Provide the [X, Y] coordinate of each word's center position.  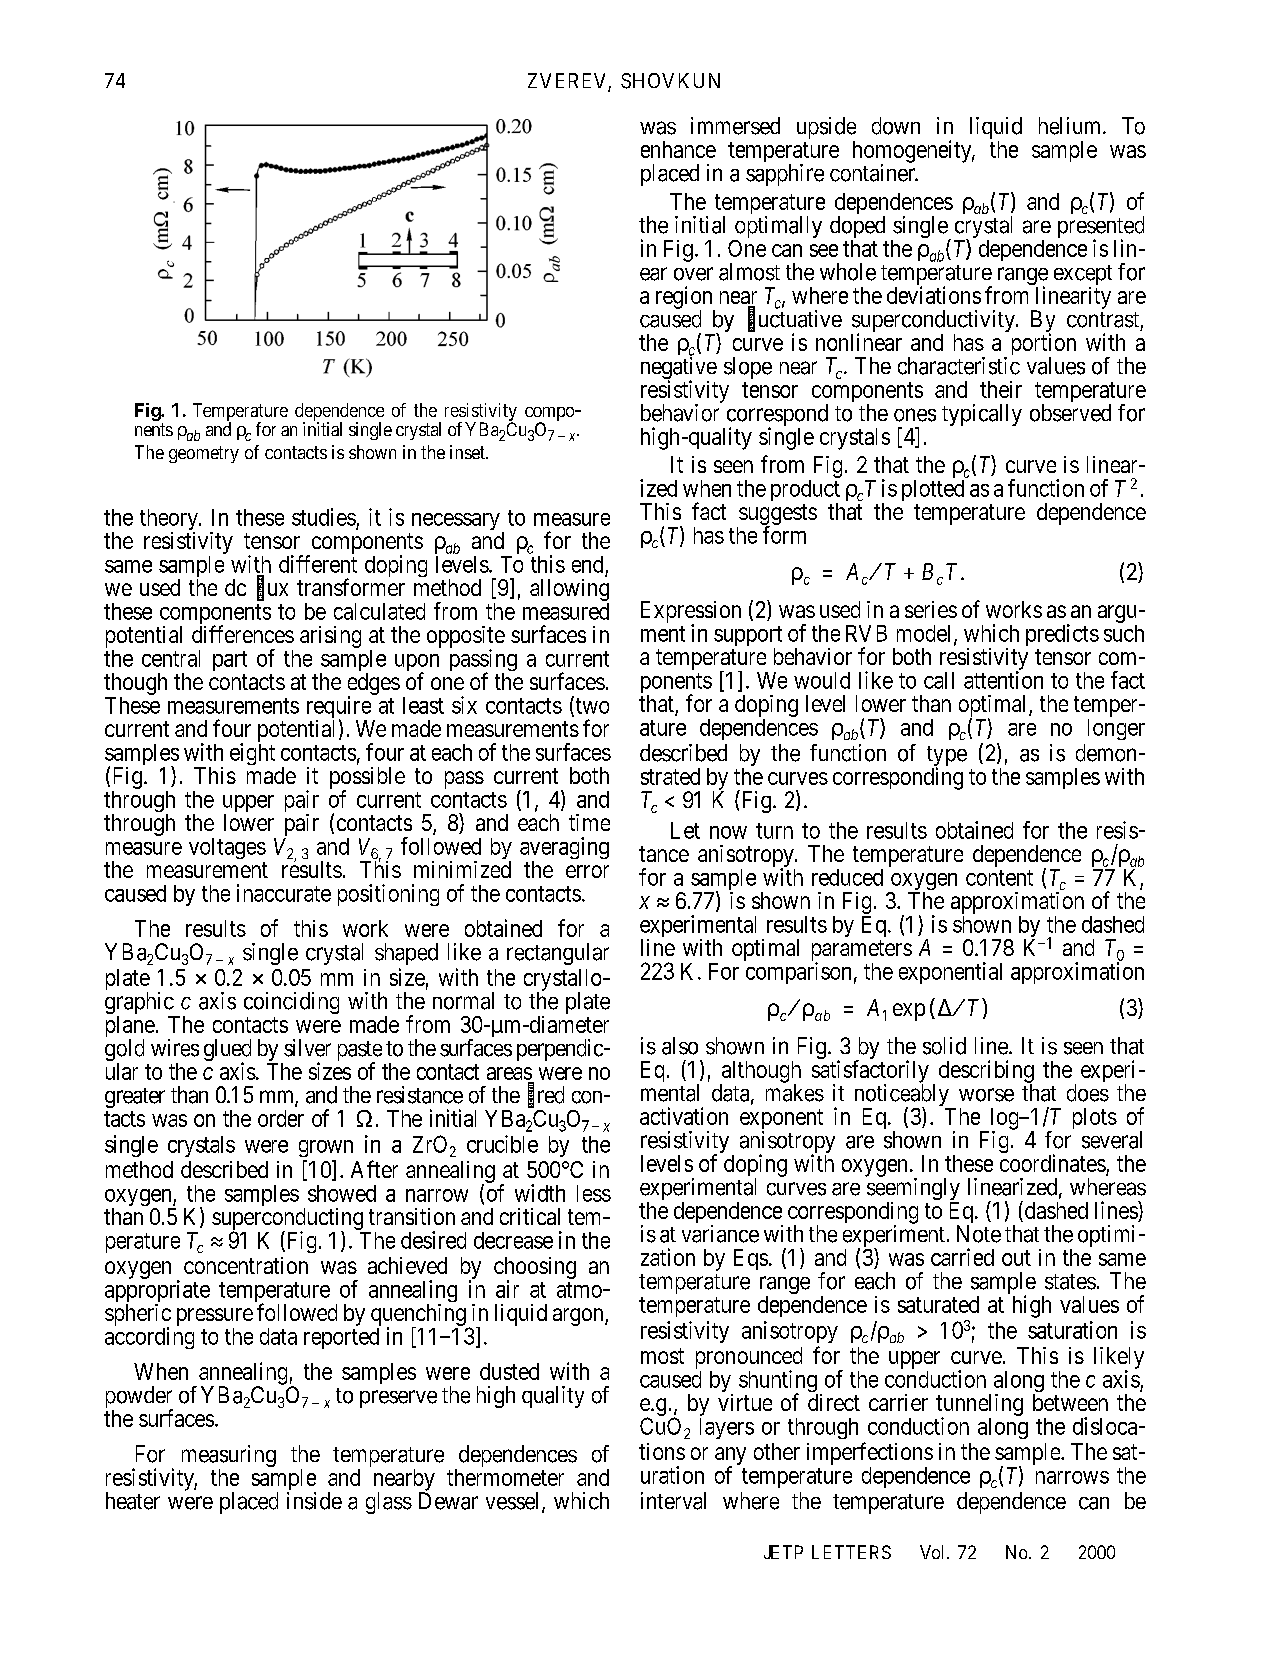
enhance [678, 149]
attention [1003, 680]
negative [679, 369]
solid [944, 1046]
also [680, 1046]
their [1001, 389]
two [591, 707]
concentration [246, 1265]
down [896, 126]
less [594, 1193]
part [230, 661]
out [1016, 1258]
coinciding [291, 1003]
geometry [204, 454]
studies [324, 517]
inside [314, 1501]
